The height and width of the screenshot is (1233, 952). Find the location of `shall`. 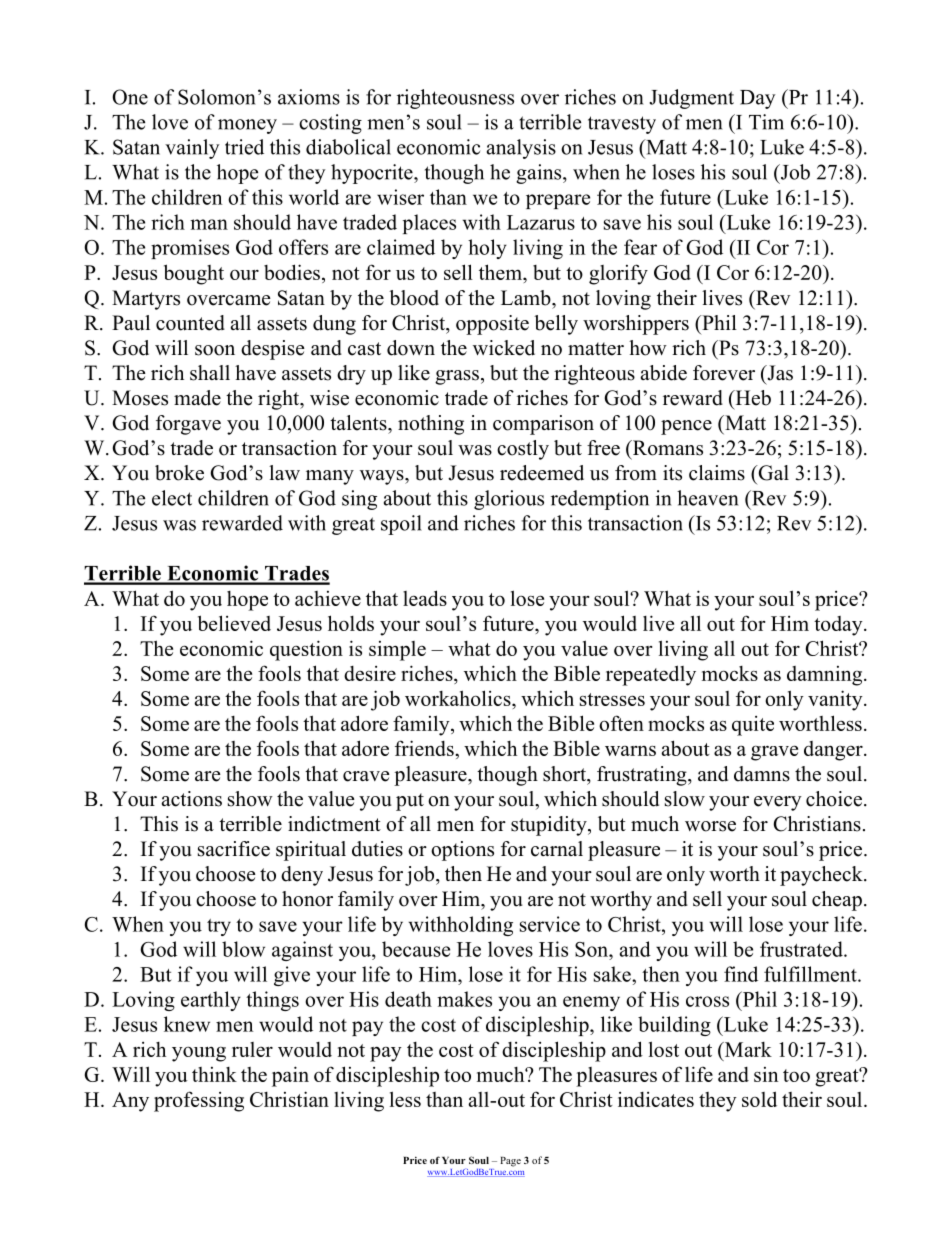

shall is located at coordinates (210, 373).
